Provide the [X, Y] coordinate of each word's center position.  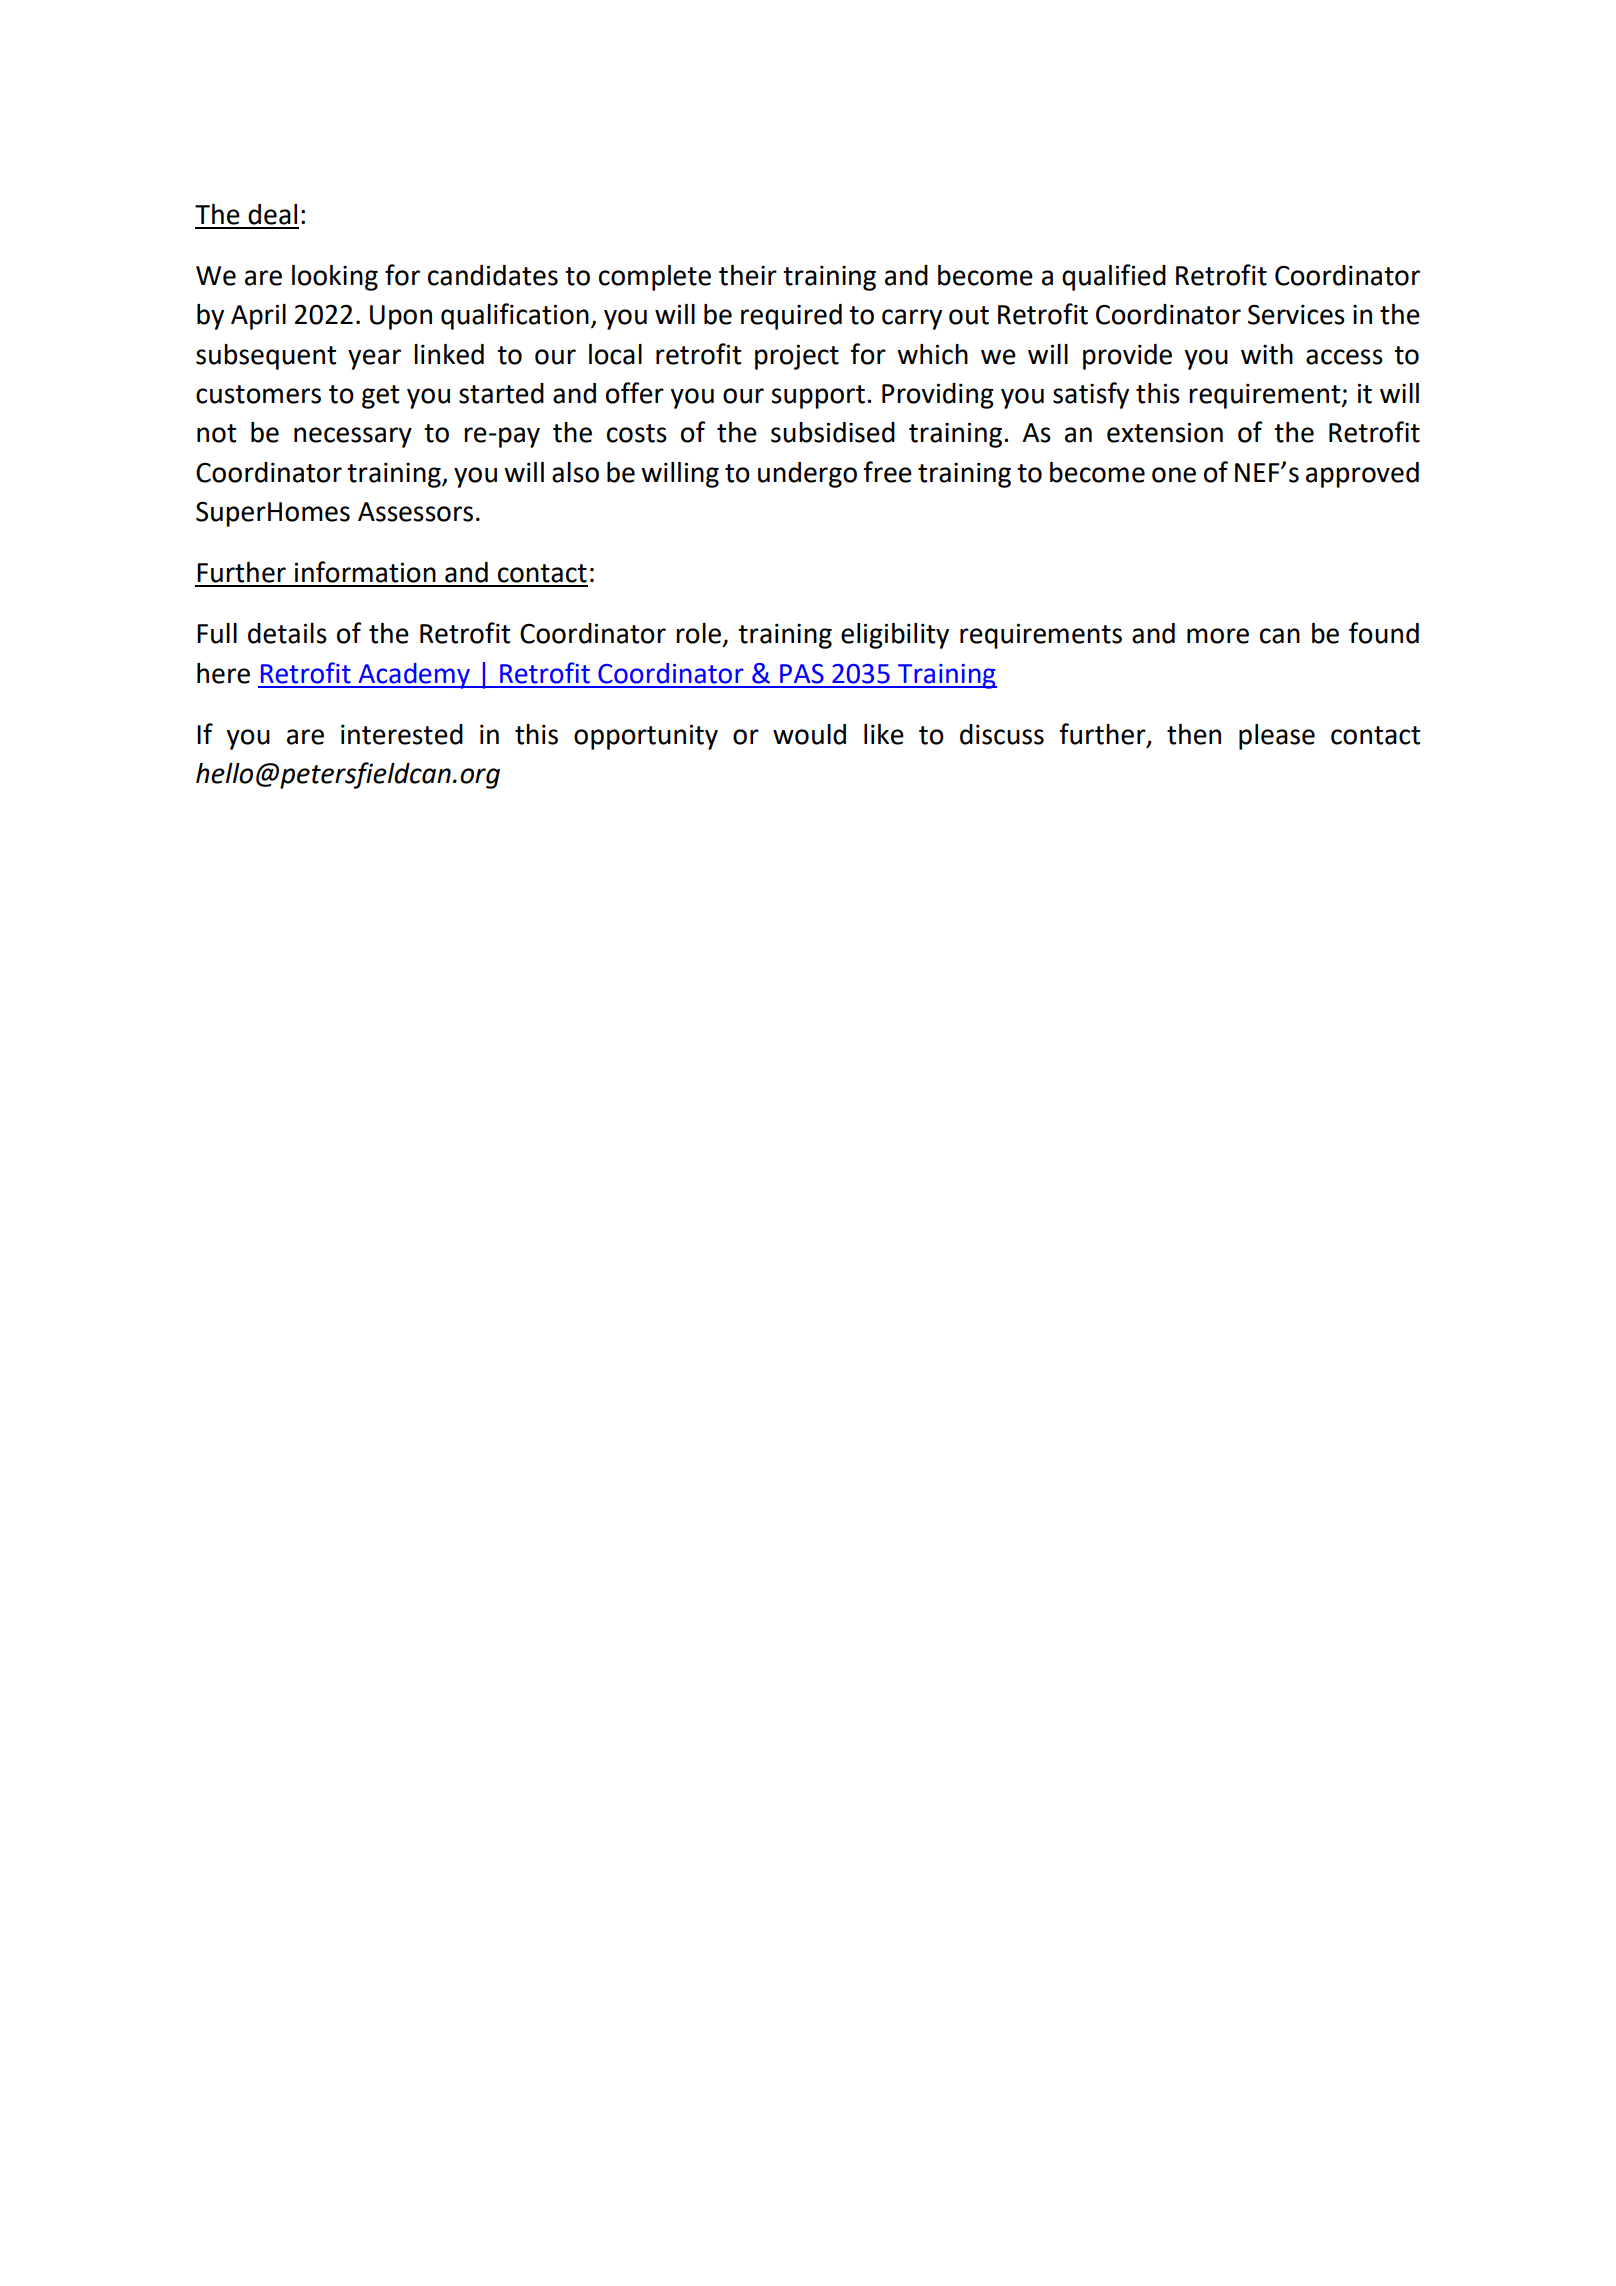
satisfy [1091, 395]
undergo [807, 475]
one [1174, 475]
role [700, 634]
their [748, 275]
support [818, 397]
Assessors [415, 512]
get [380, 397]
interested [402, 734]
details [287, 633]
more [1218, 636]
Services [1296, 314]
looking [335, 278]
